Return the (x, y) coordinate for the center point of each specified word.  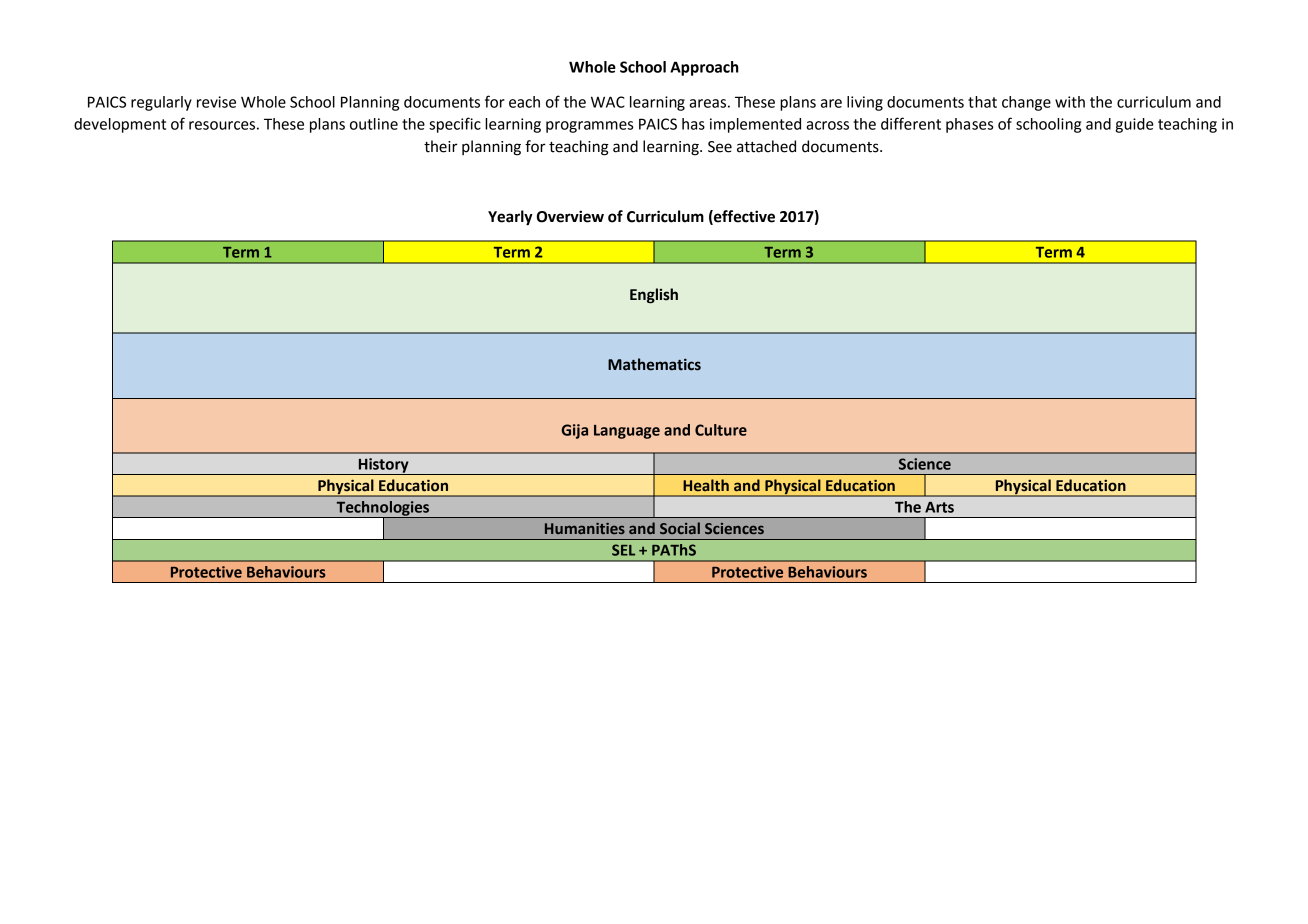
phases (969, 125)
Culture (721, 430)
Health (706, 485)
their (441, 146)
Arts (939, 507)
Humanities (585, 528)
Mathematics (654, 364)
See (720, 147)
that (982, 102)
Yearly (510, 218)
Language (627, 432)
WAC (608, 102)
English (654, 296)
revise (216, 102)
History (383, 466)
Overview (570, 216)
